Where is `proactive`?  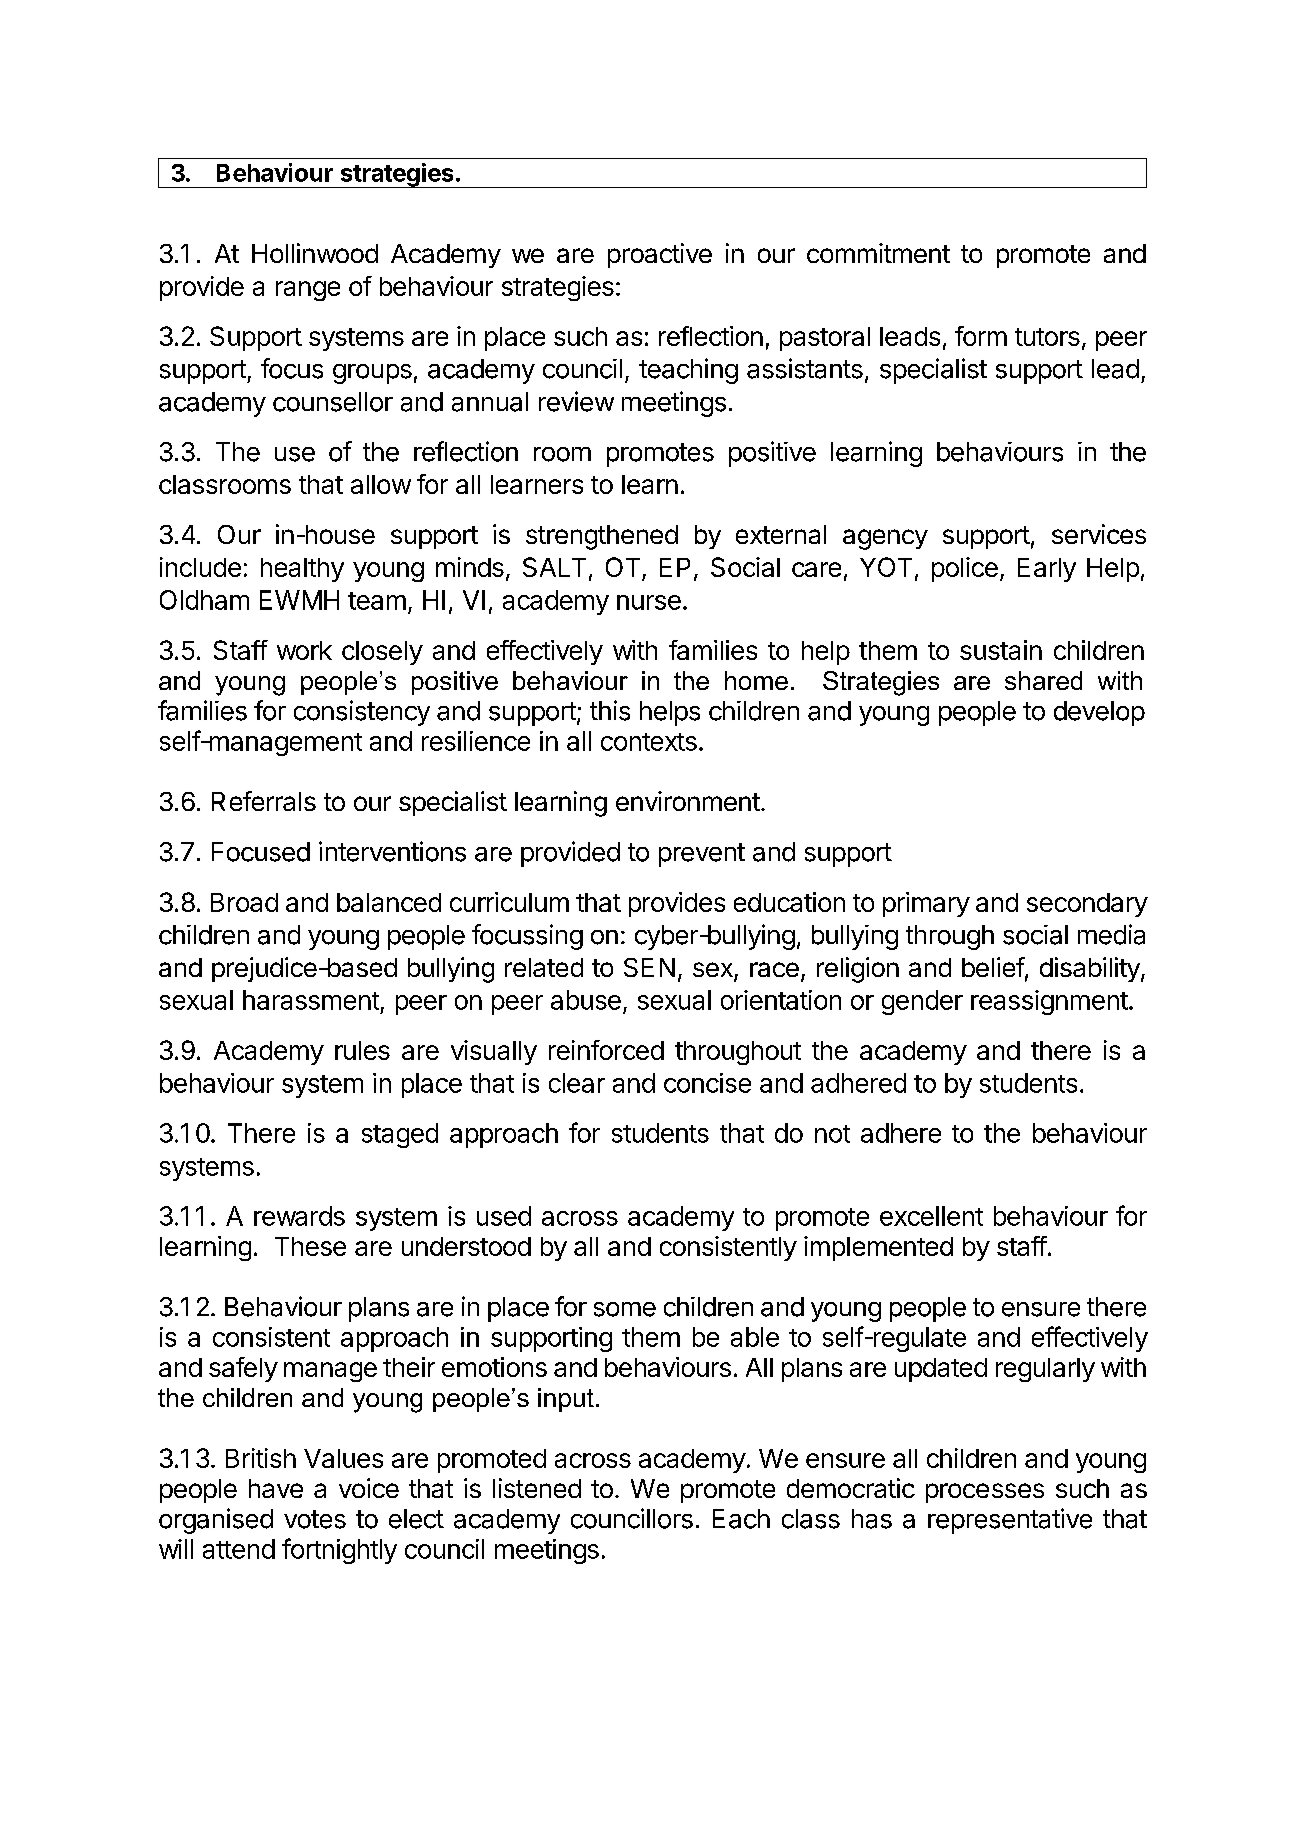
proactive is located at coordinates (660, 255).
